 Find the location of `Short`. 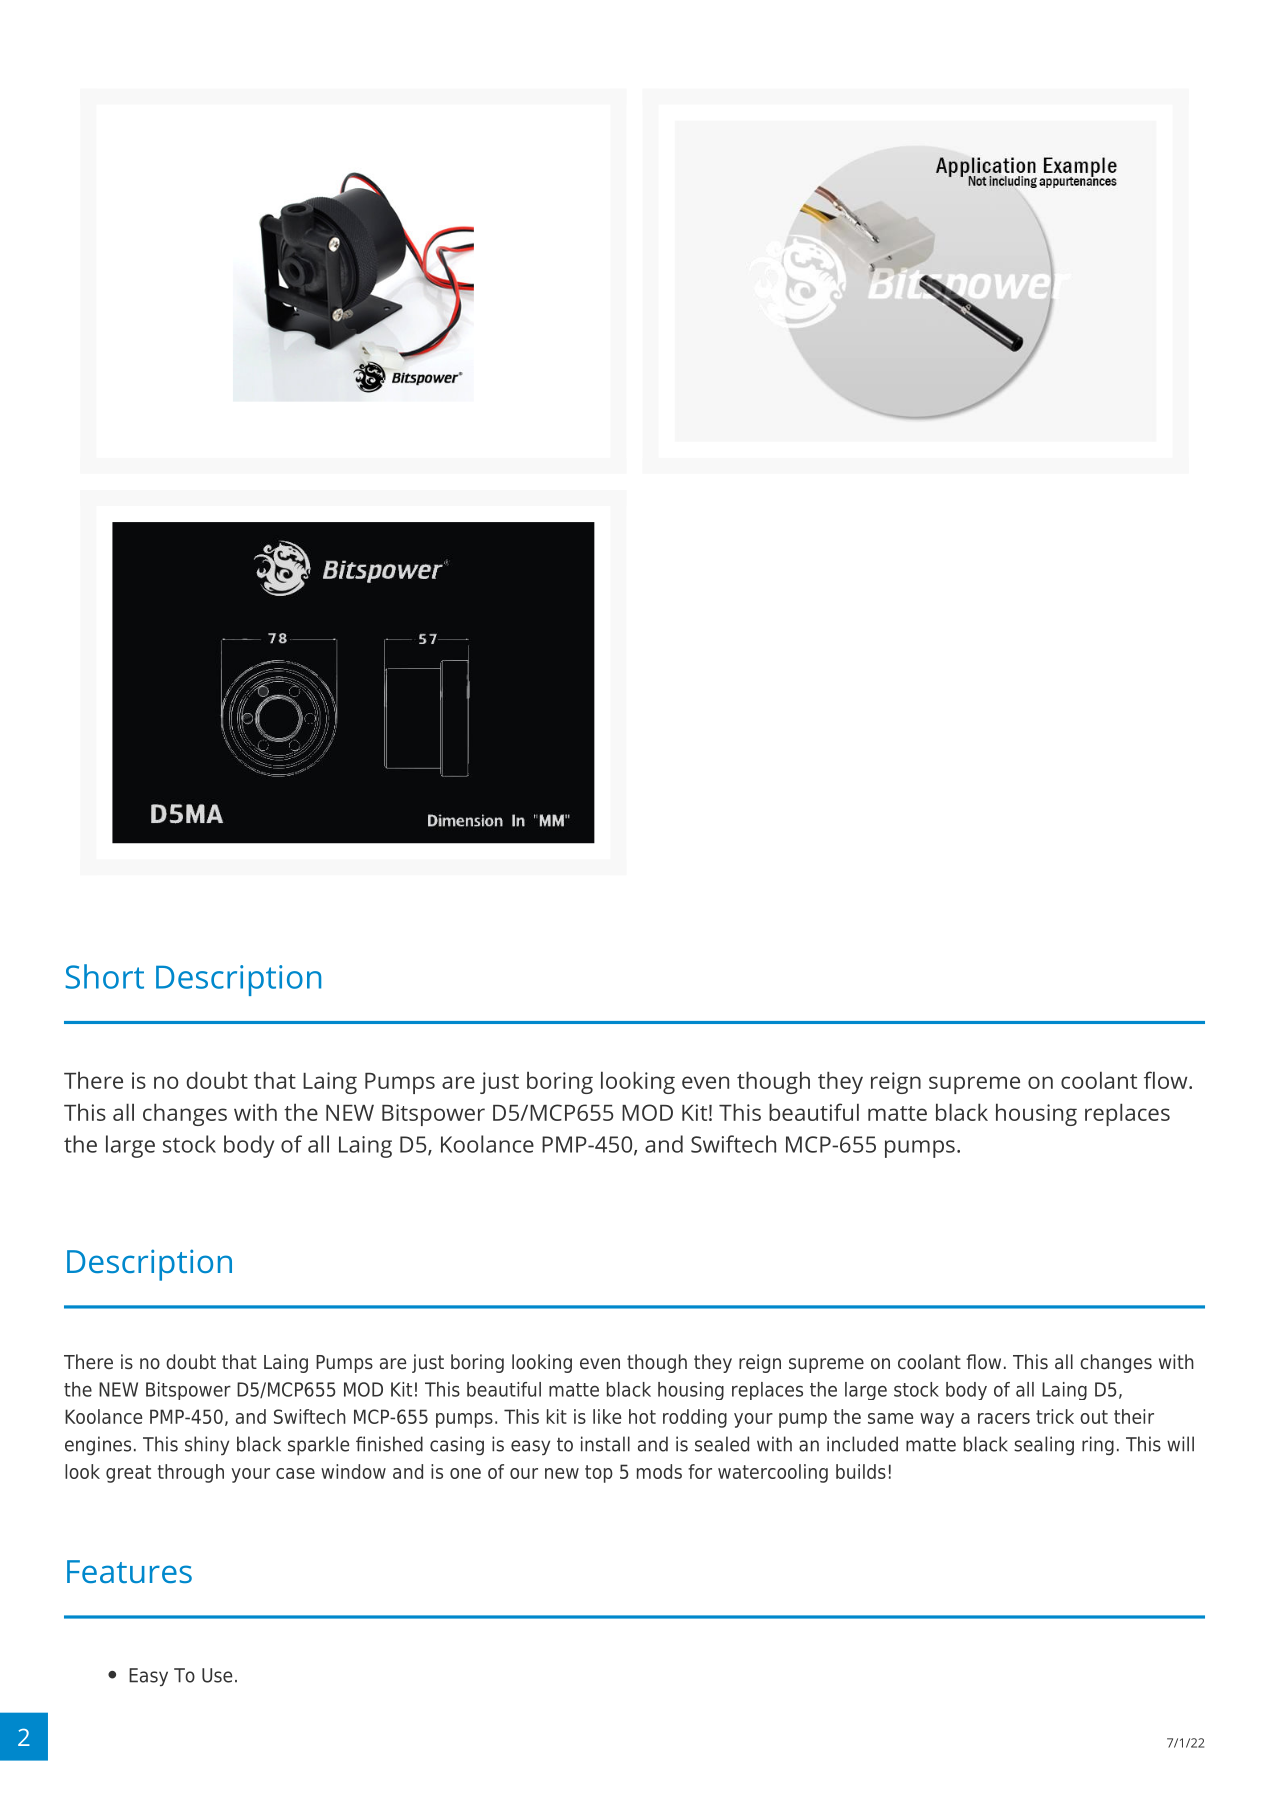

Short is located at coordinates (104, 976).
